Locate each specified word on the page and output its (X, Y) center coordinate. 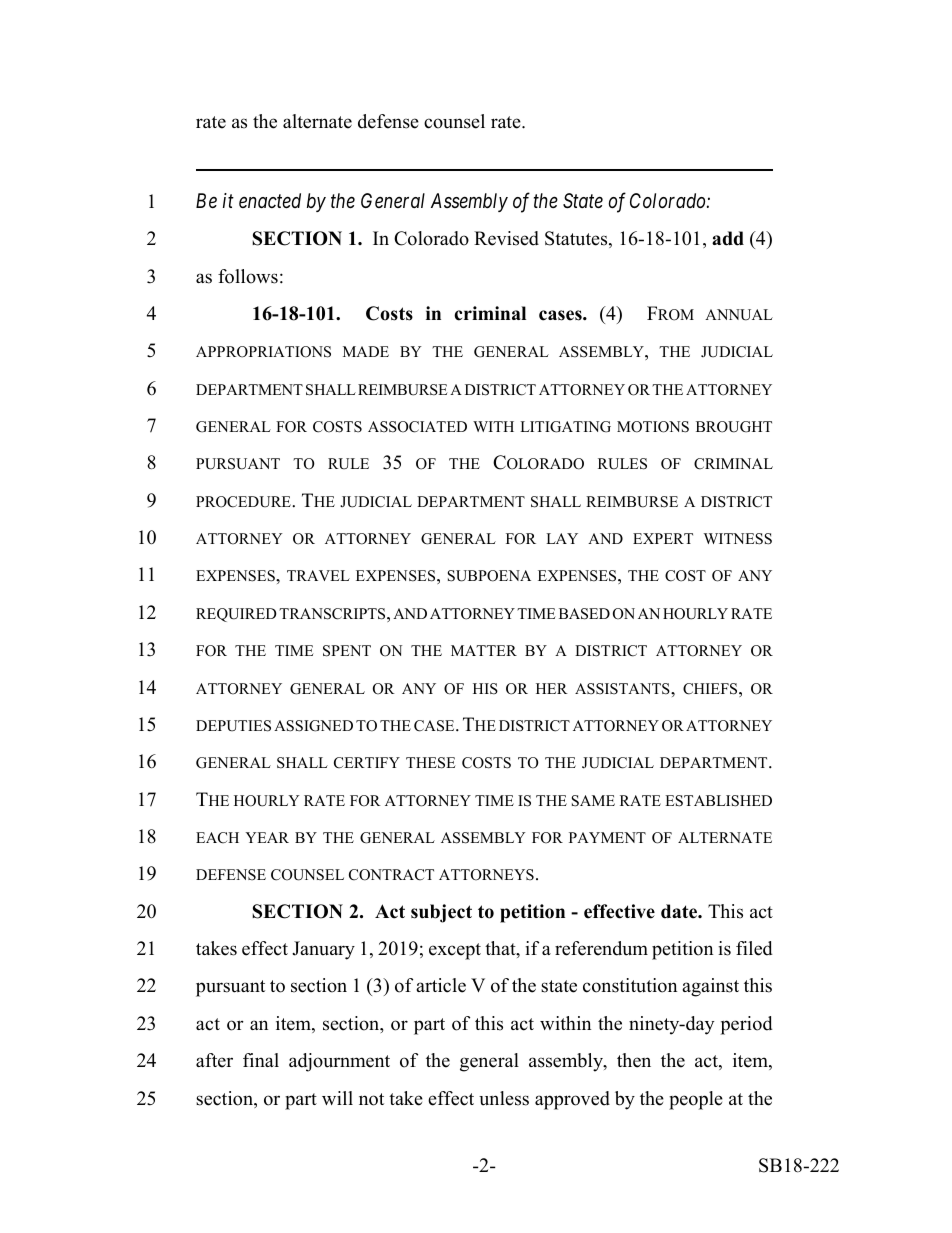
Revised (506, 238)
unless (504, 1098)
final (261, 1060)
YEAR (267, 837)
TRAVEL (318, 575)
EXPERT (663, 538)
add (728, 238)
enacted (270, 201)
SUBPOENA (489, 576)
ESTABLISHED (718, 801)
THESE (431, 763)
